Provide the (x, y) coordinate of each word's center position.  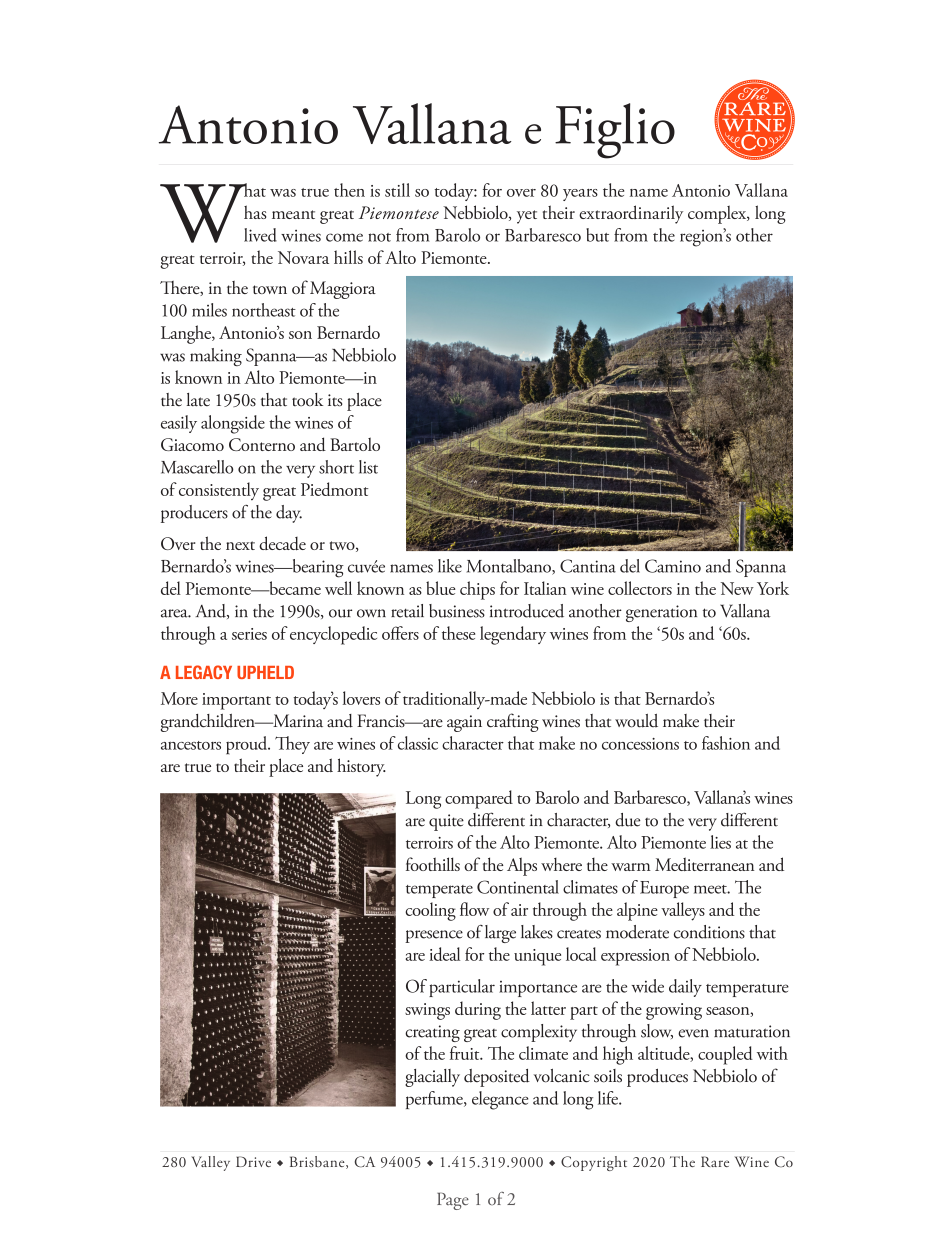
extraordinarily (631, 214)
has (255, 212)
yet (527, 217)
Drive (253, 1161)
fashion (726, 743)
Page (453, 1201)
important (236, 701)
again (464, 723)
